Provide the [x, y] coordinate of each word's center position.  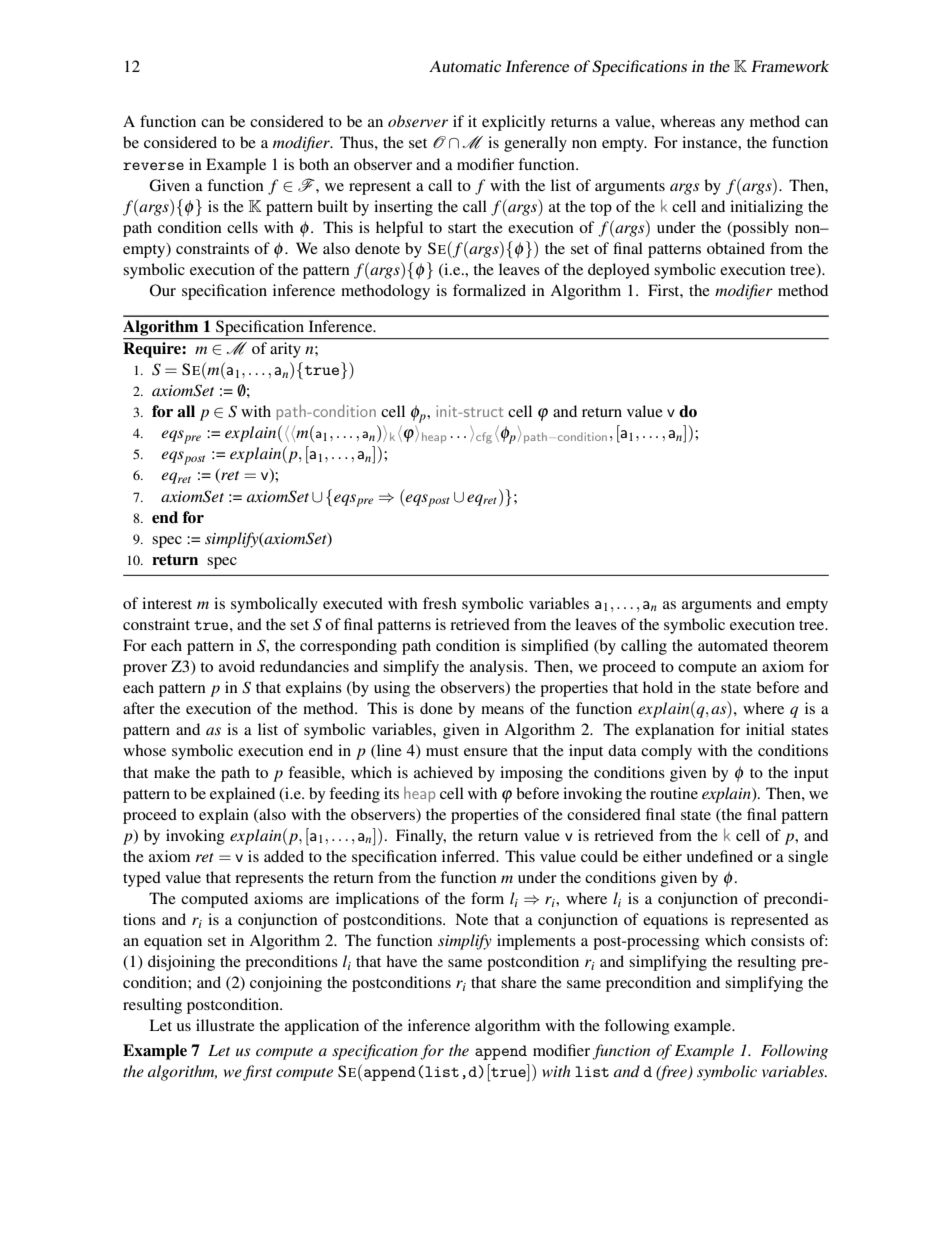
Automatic [465, 66]
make [172, 772]
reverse [153, 166]
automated [733, 645]
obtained [736, 248]
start [462, 228]
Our [163, 290]
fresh [440, 603]
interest [167, 603]
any [732, 125]
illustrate [225, 1025]
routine [674, 793]
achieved [443, 772]
